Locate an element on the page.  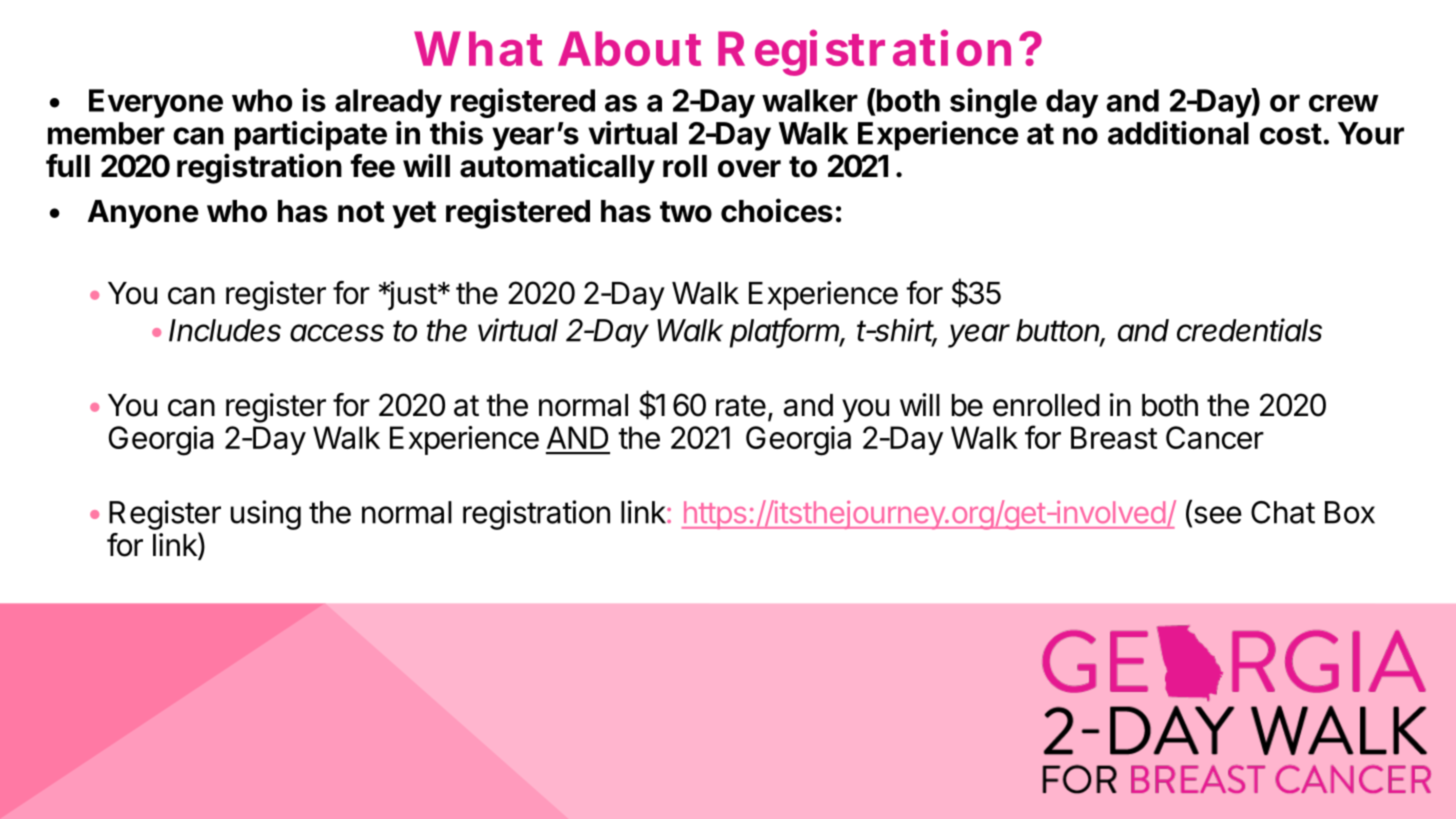
see is located at coordinates (1216, 516).
